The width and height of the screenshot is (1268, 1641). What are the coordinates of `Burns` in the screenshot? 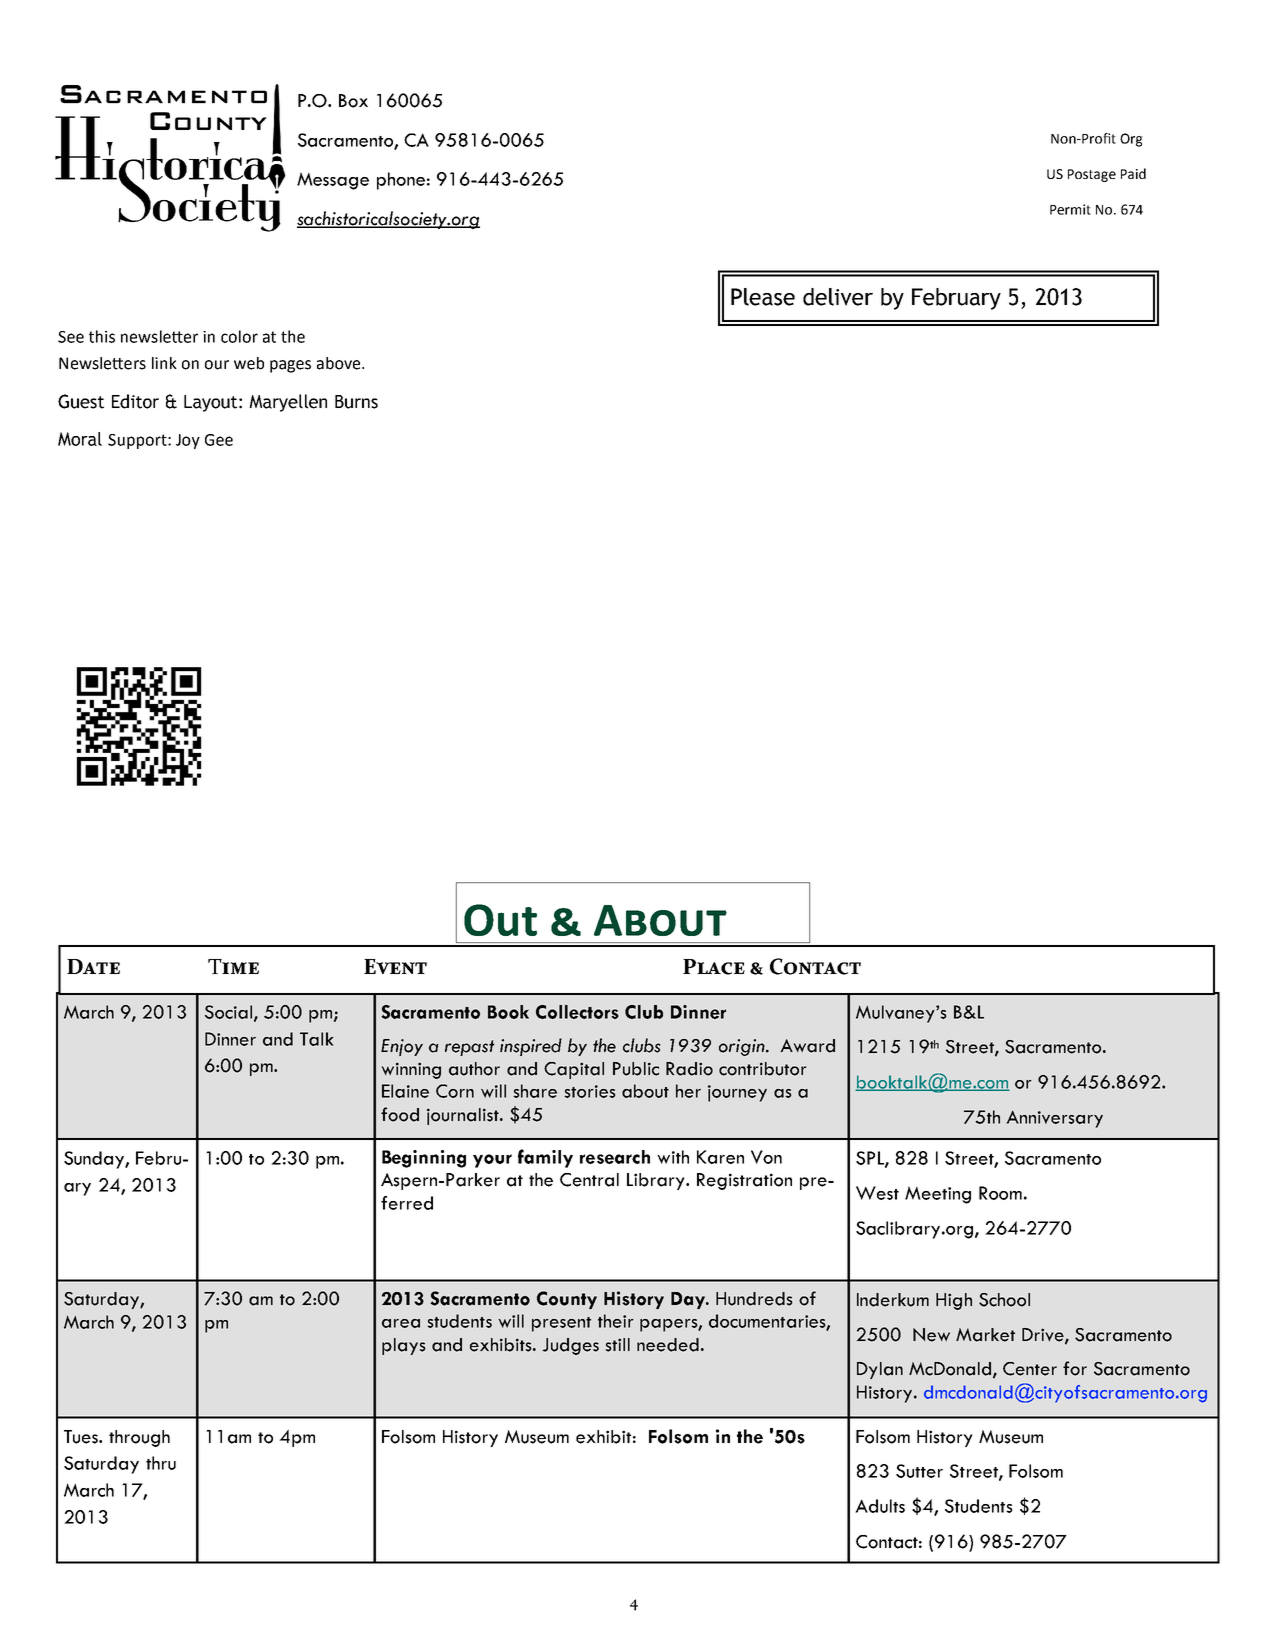 It's located at (356, 402).
